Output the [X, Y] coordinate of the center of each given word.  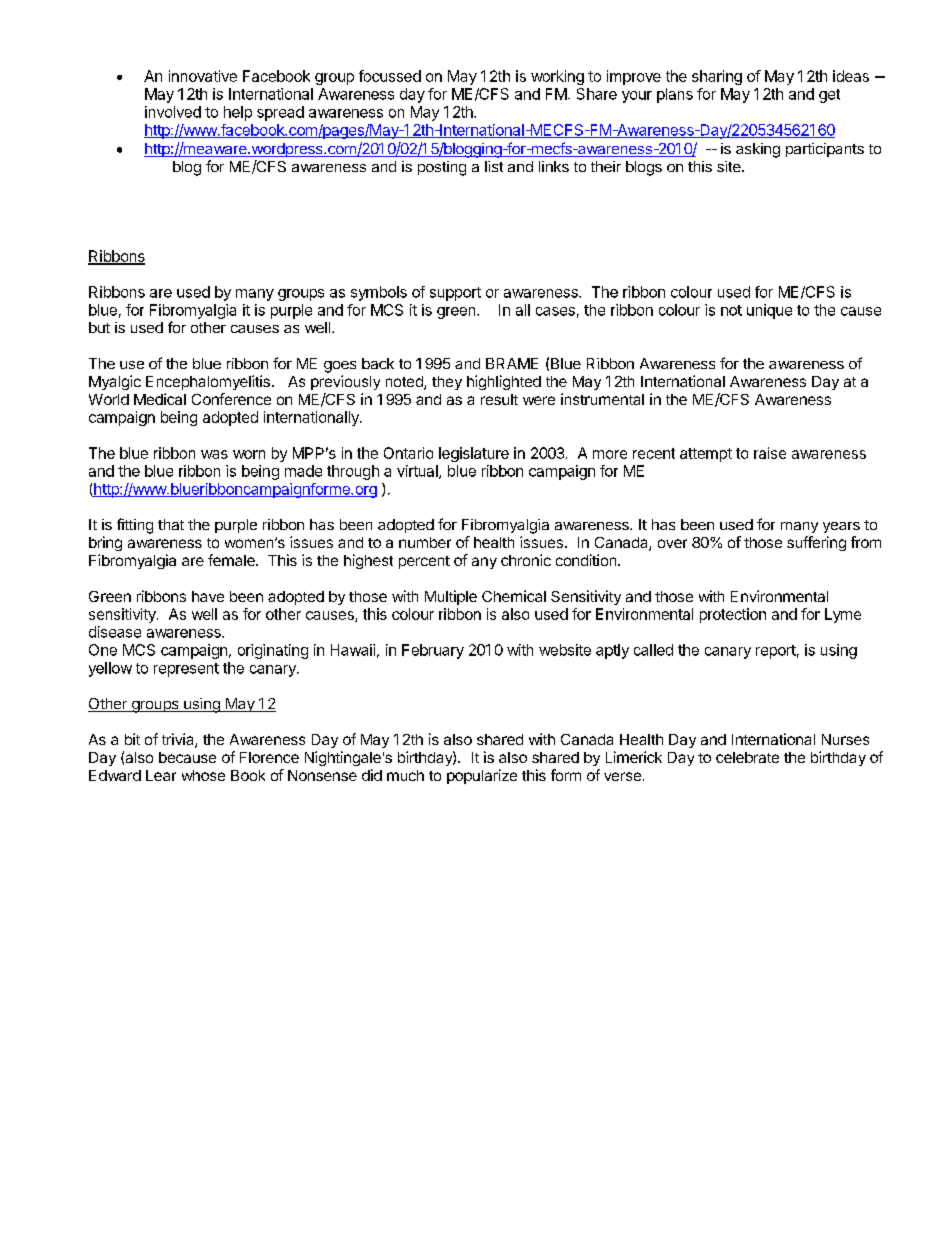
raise [770, 453]
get [829, 96]
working [557, 77]
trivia [179, 740]
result [499, 399]
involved [173, 112]
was [214, 454]
